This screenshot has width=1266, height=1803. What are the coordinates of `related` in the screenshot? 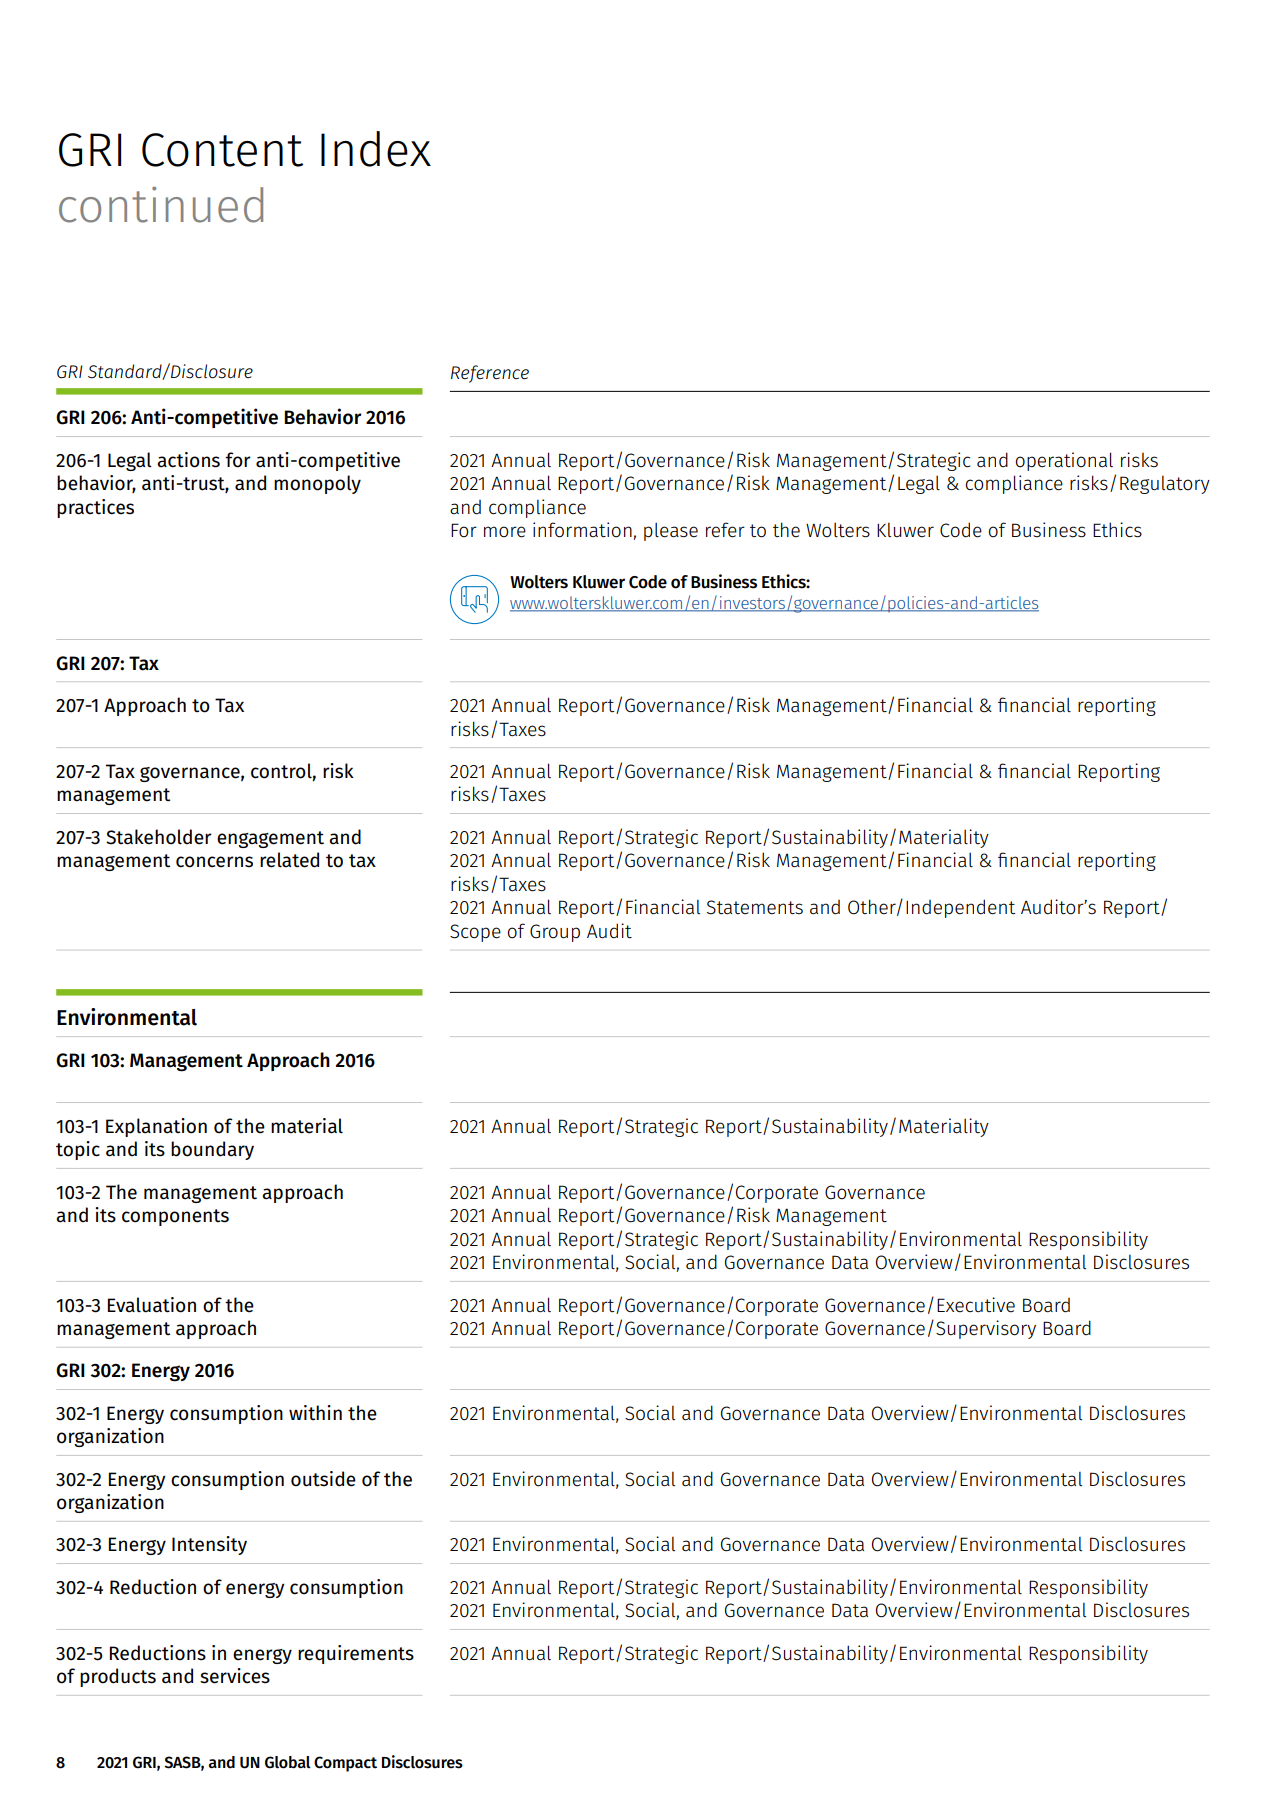 It's located at (289, 860).
